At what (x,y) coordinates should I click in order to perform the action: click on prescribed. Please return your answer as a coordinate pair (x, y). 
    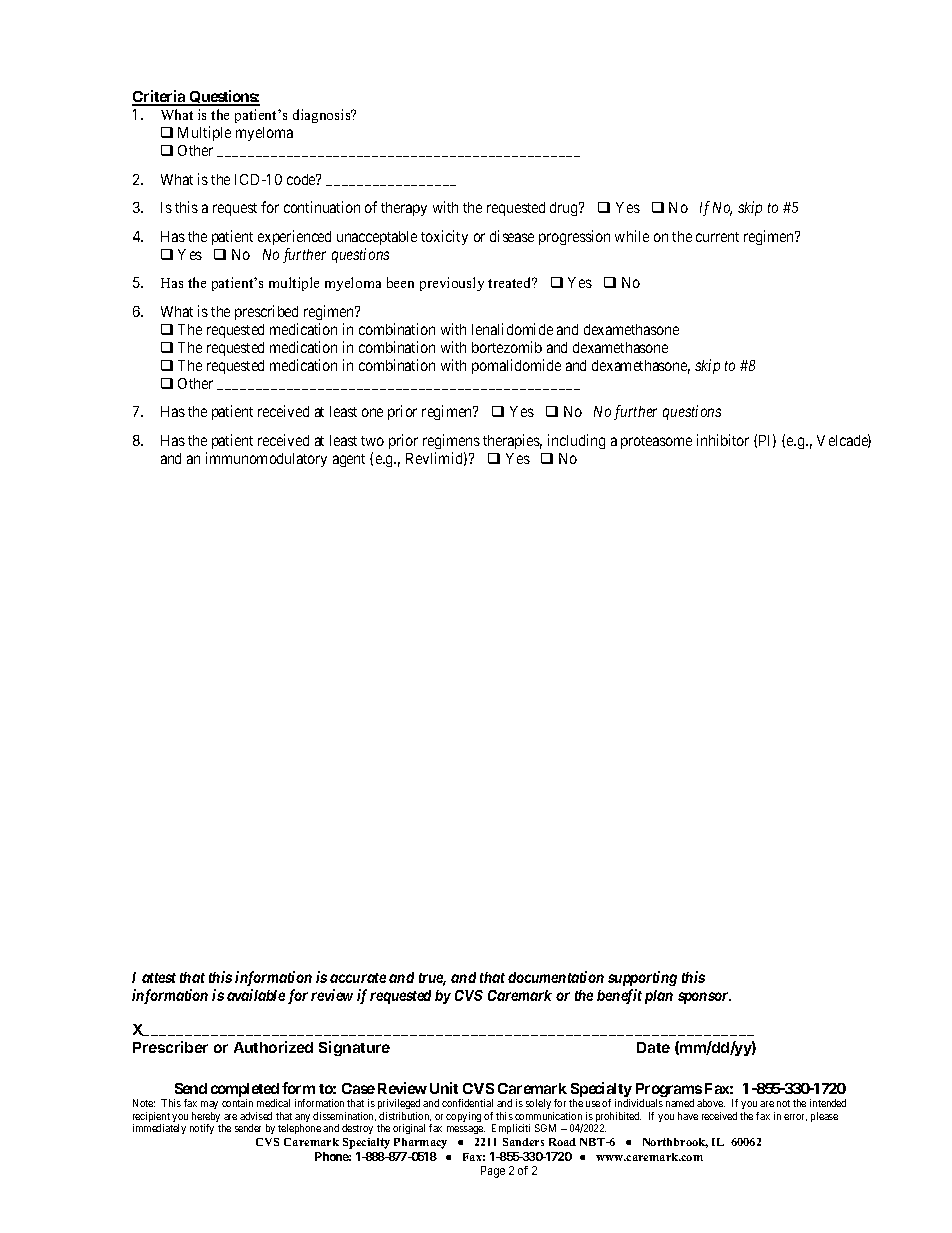
    Looking at the image, I should click on (266, 312).
